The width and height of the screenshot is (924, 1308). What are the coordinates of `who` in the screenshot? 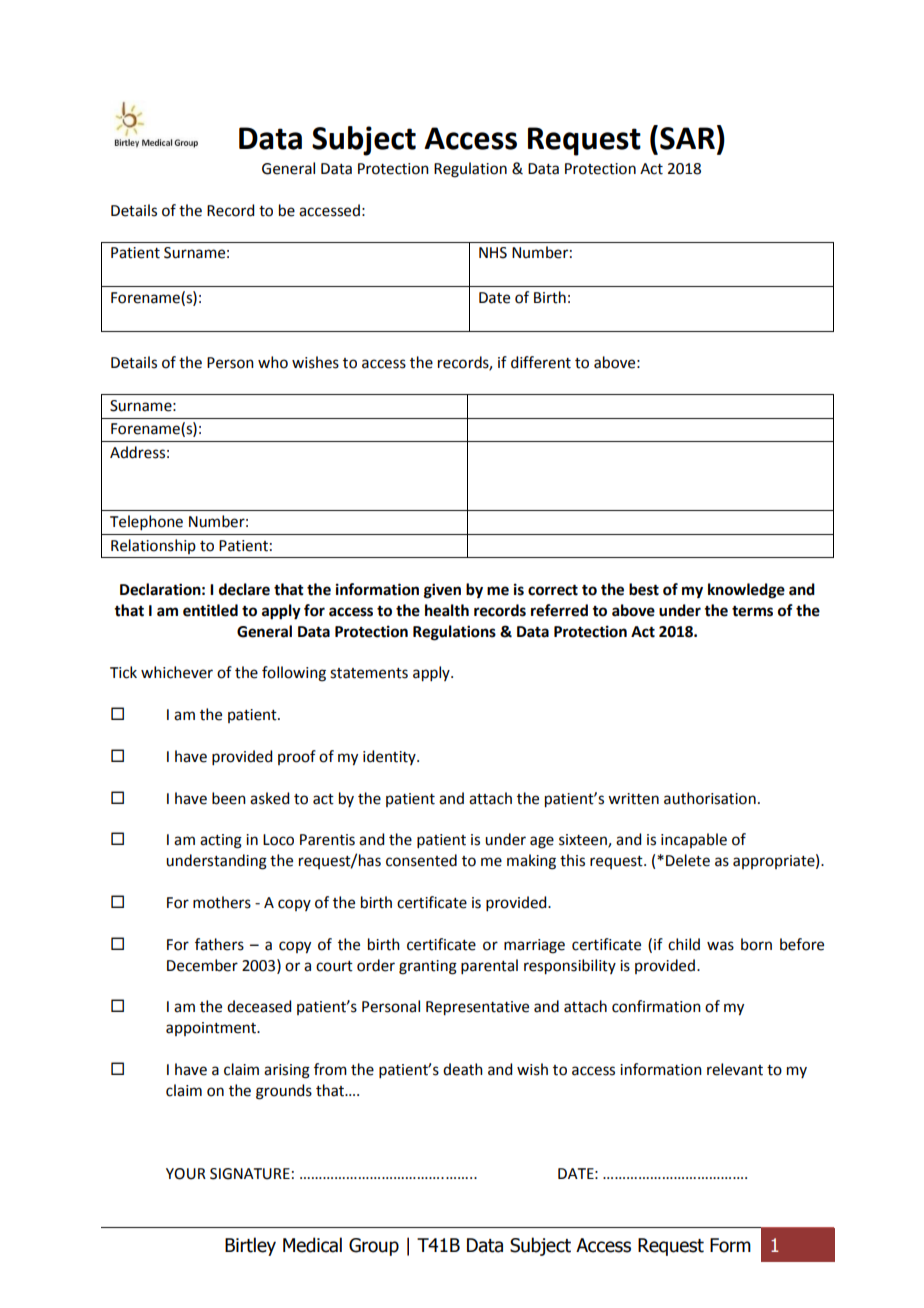 It's located at (273, 362).
